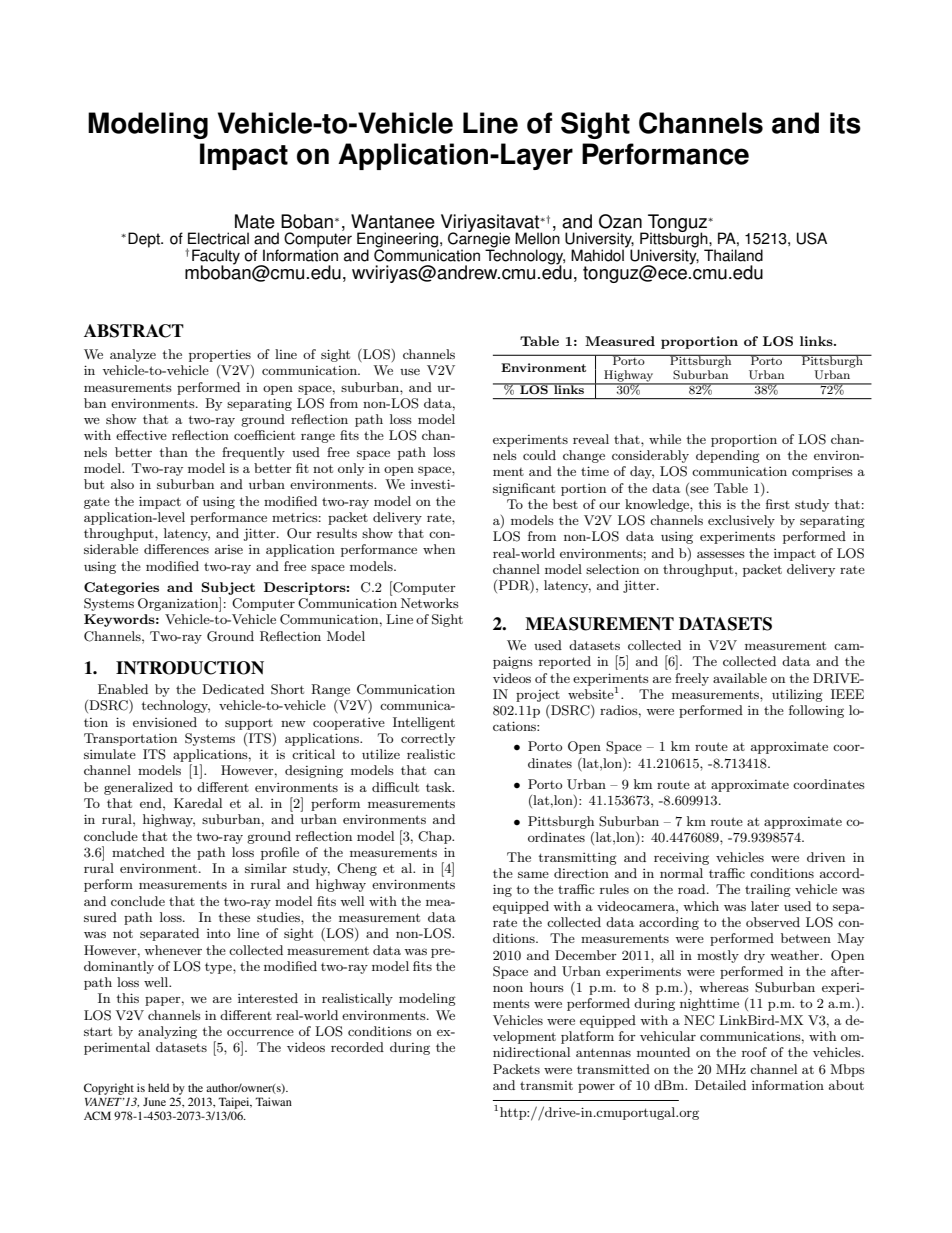 Image resolution: width=952 pixels, height=1233 pixels. Describe the element at coordinates (681, 859) in the image. I see `receiving` at that location.
